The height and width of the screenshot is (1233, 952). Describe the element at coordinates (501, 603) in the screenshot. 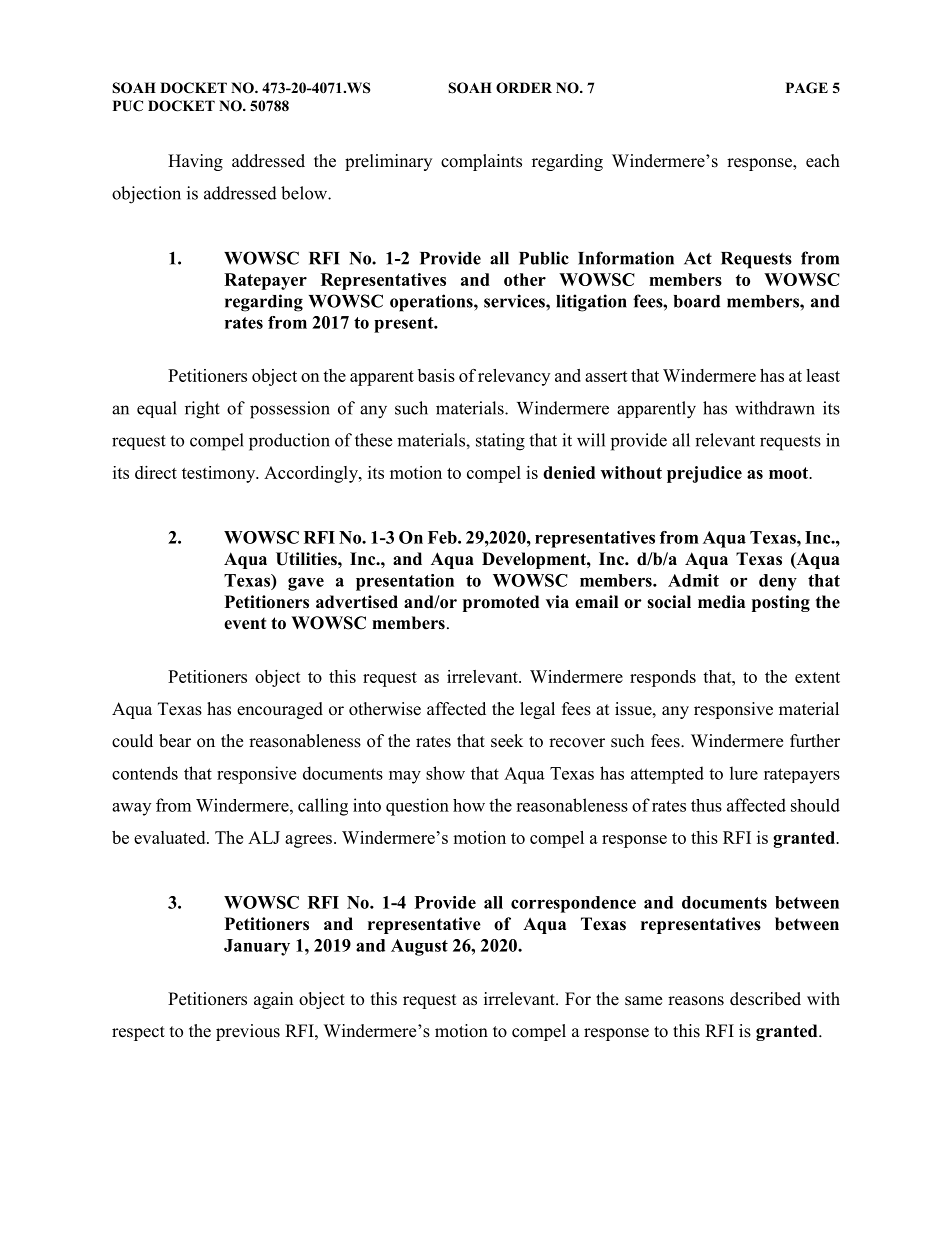

I see `promoted` at that location.
